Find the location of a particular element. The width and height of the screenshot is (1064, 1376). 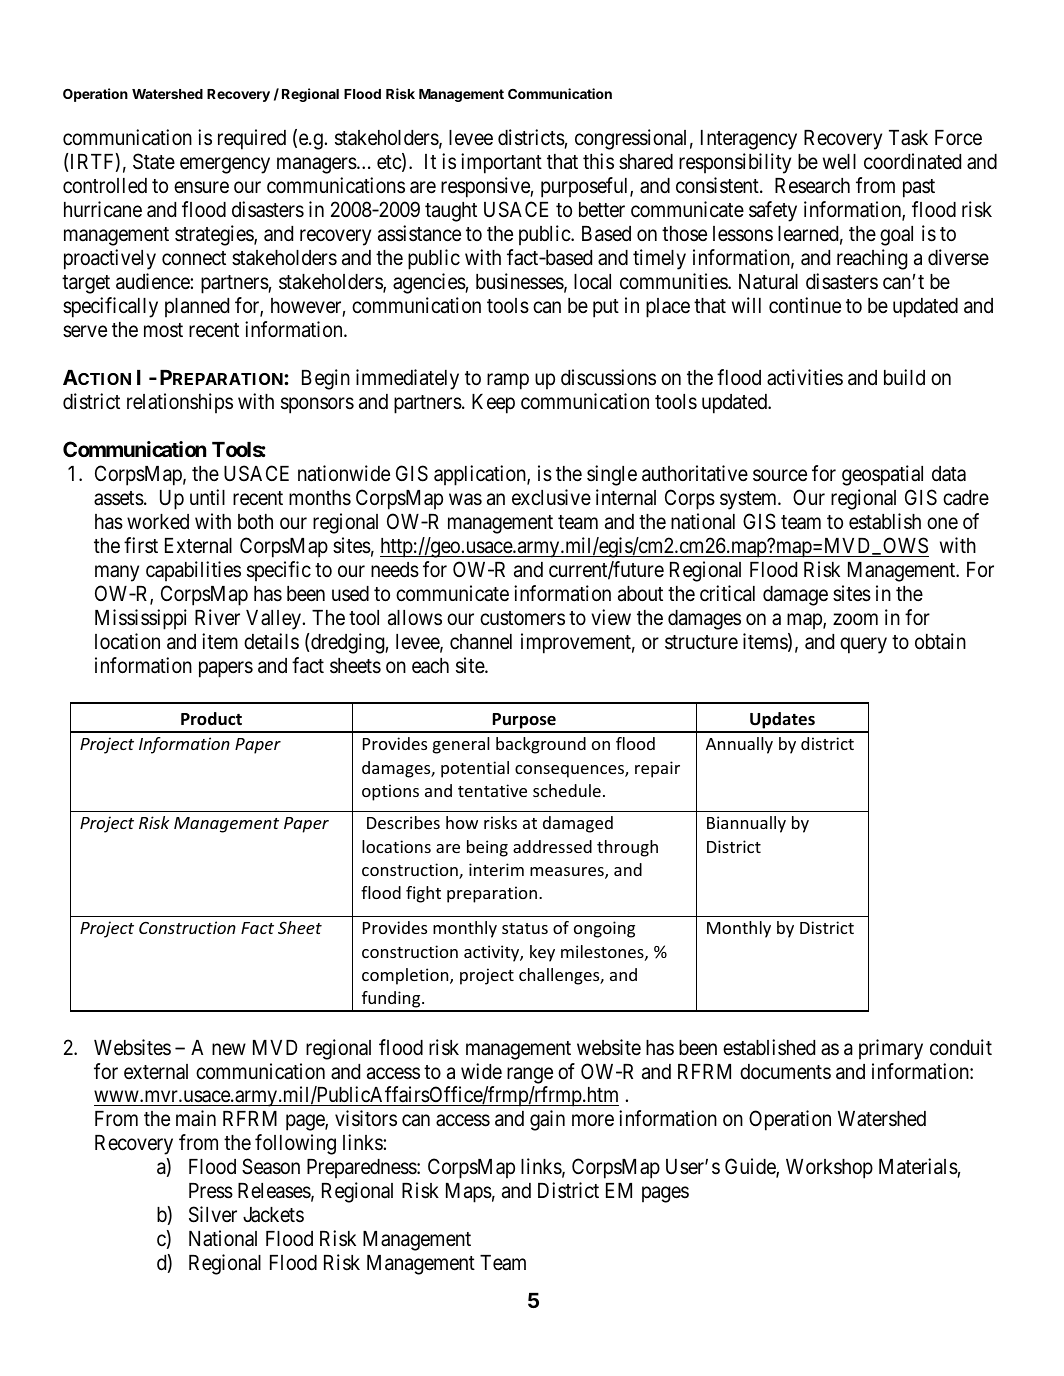

channel is located at coordinates (481, 642).
